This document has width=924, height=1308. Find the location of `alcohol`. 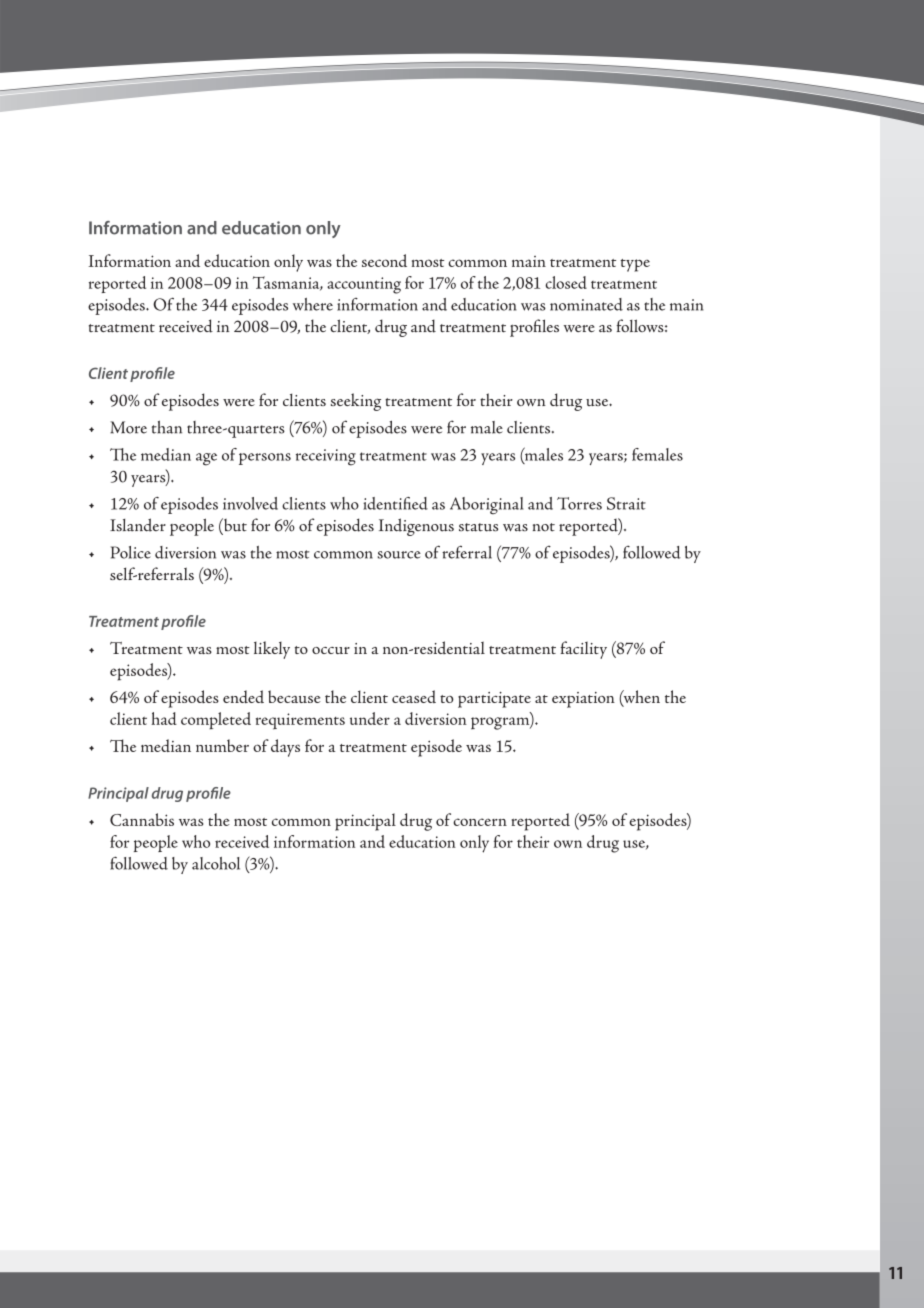

alcohol is located at coordinates (216, 863).
